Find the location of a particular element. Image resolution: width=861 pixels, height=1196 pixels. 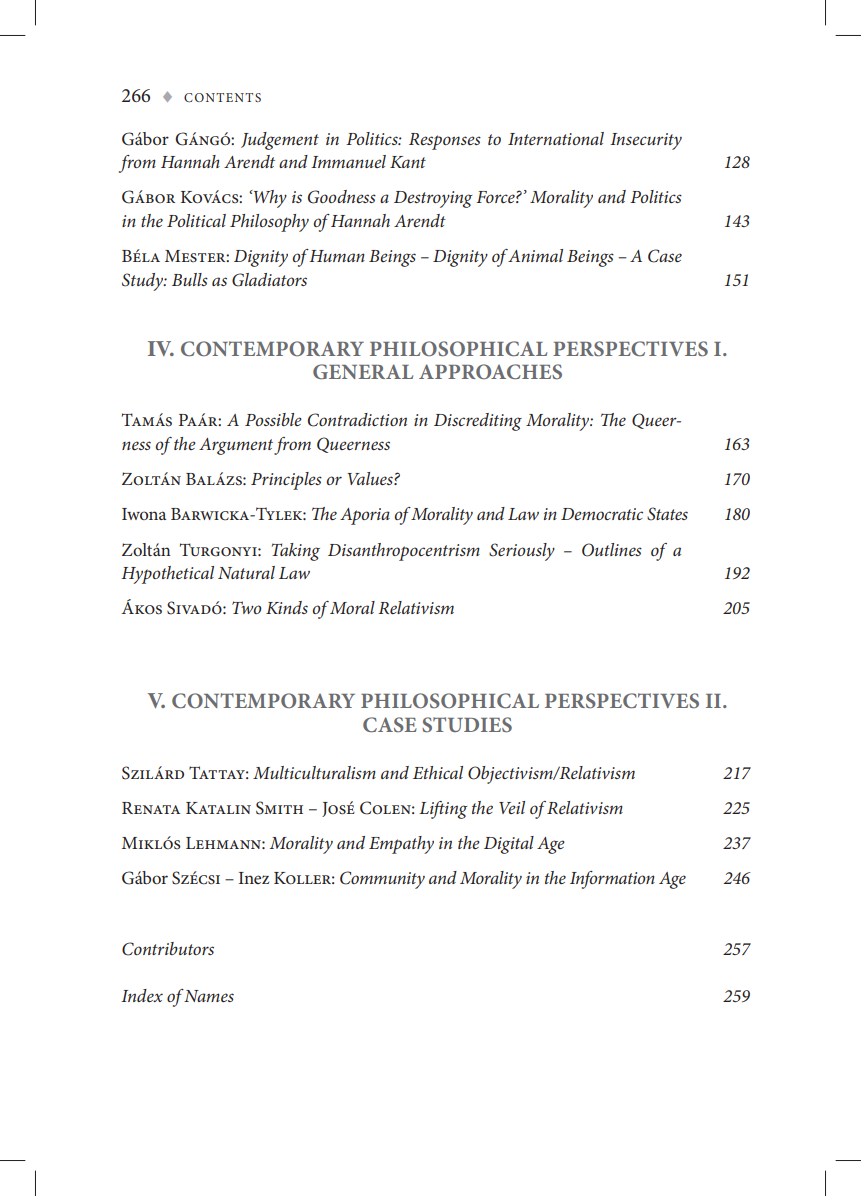

Contradiction is located at coordinates (357, 420).
